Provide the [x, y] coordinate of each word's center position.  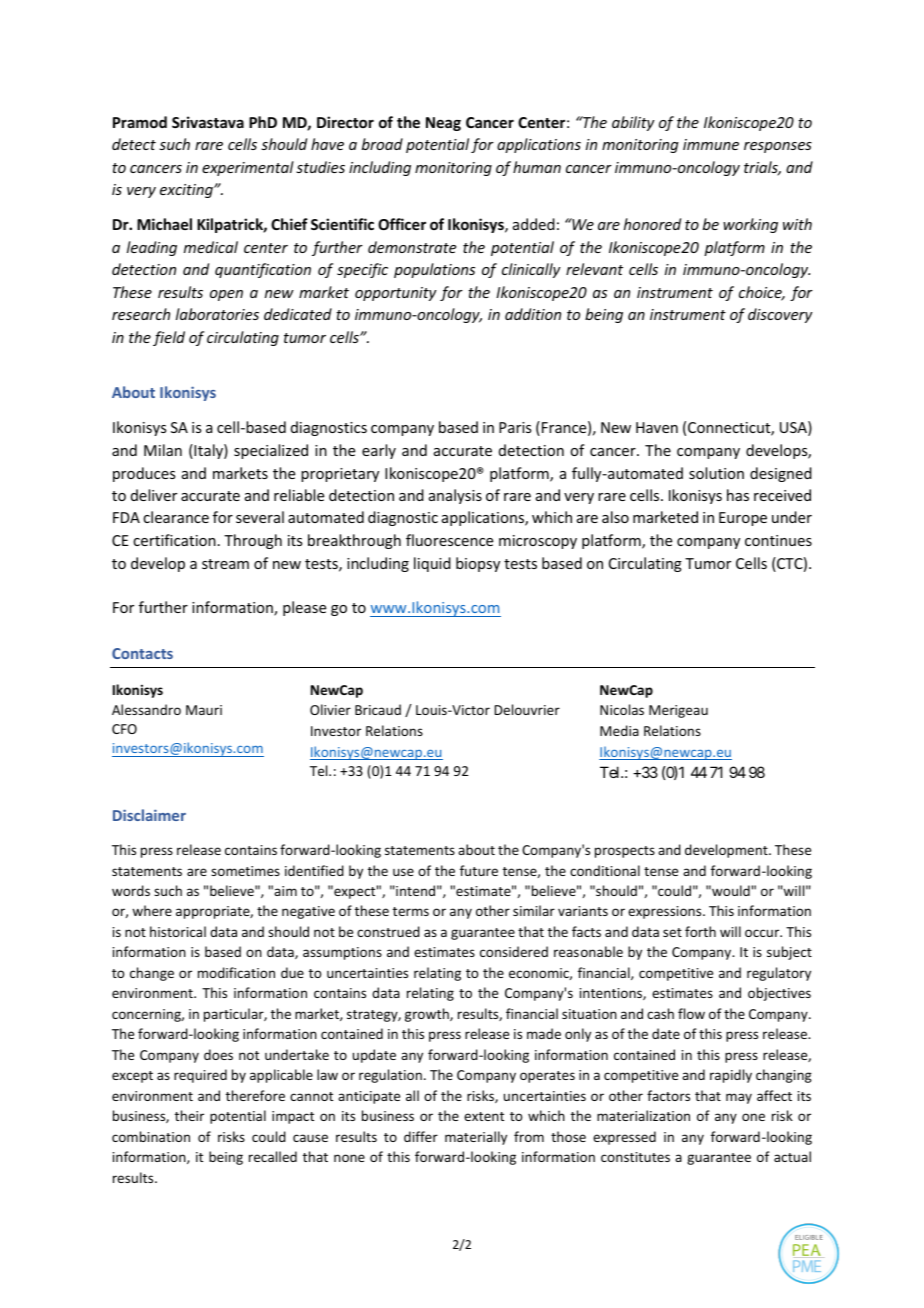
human [537, 167]
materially [476, 1138]
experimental [248, 168]
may [739, 1098]
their [189, 1115]
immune [711, 144]
